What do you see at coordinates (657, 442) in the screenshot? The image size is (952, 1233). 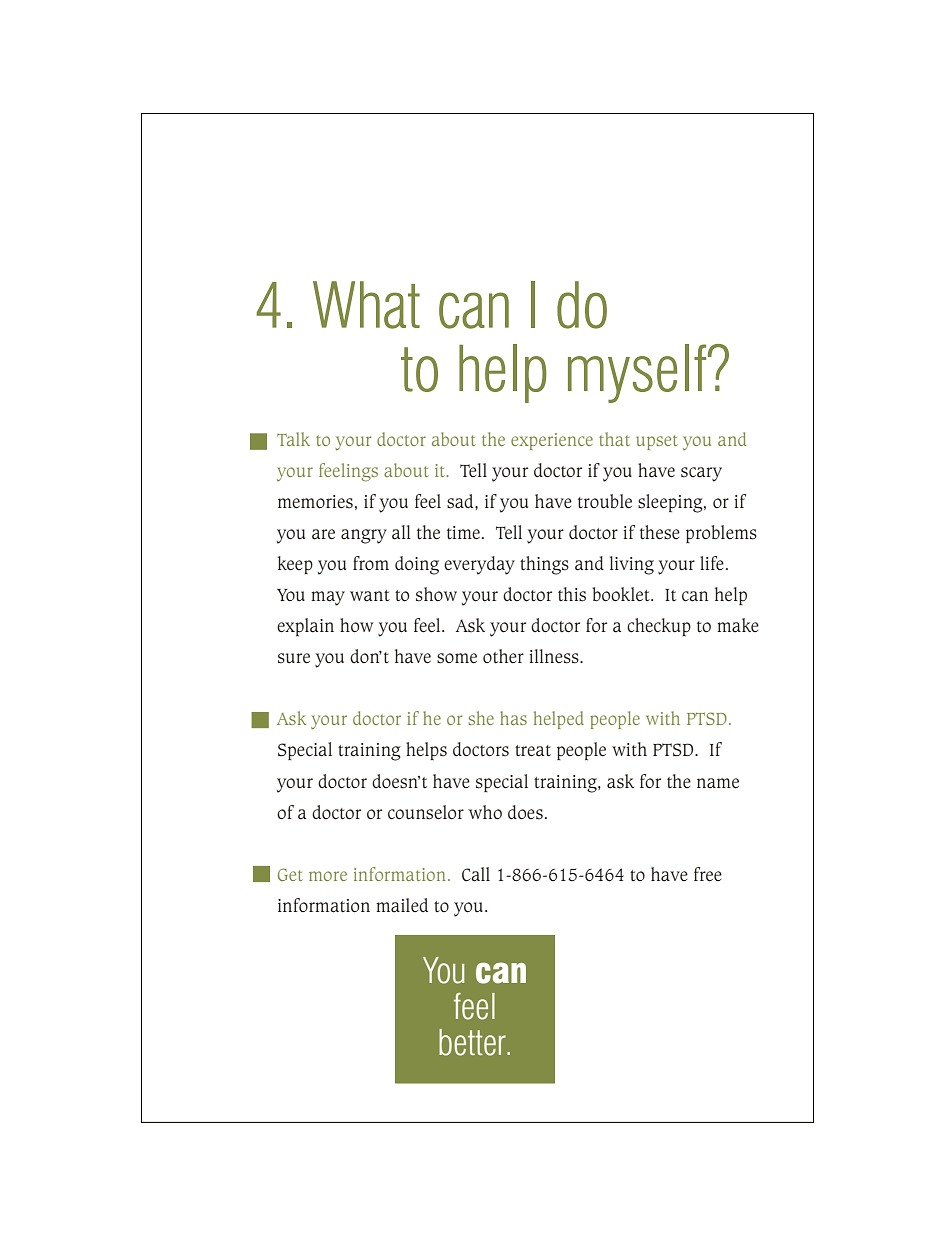 I see `upset` at bounding box center [657, 442].
